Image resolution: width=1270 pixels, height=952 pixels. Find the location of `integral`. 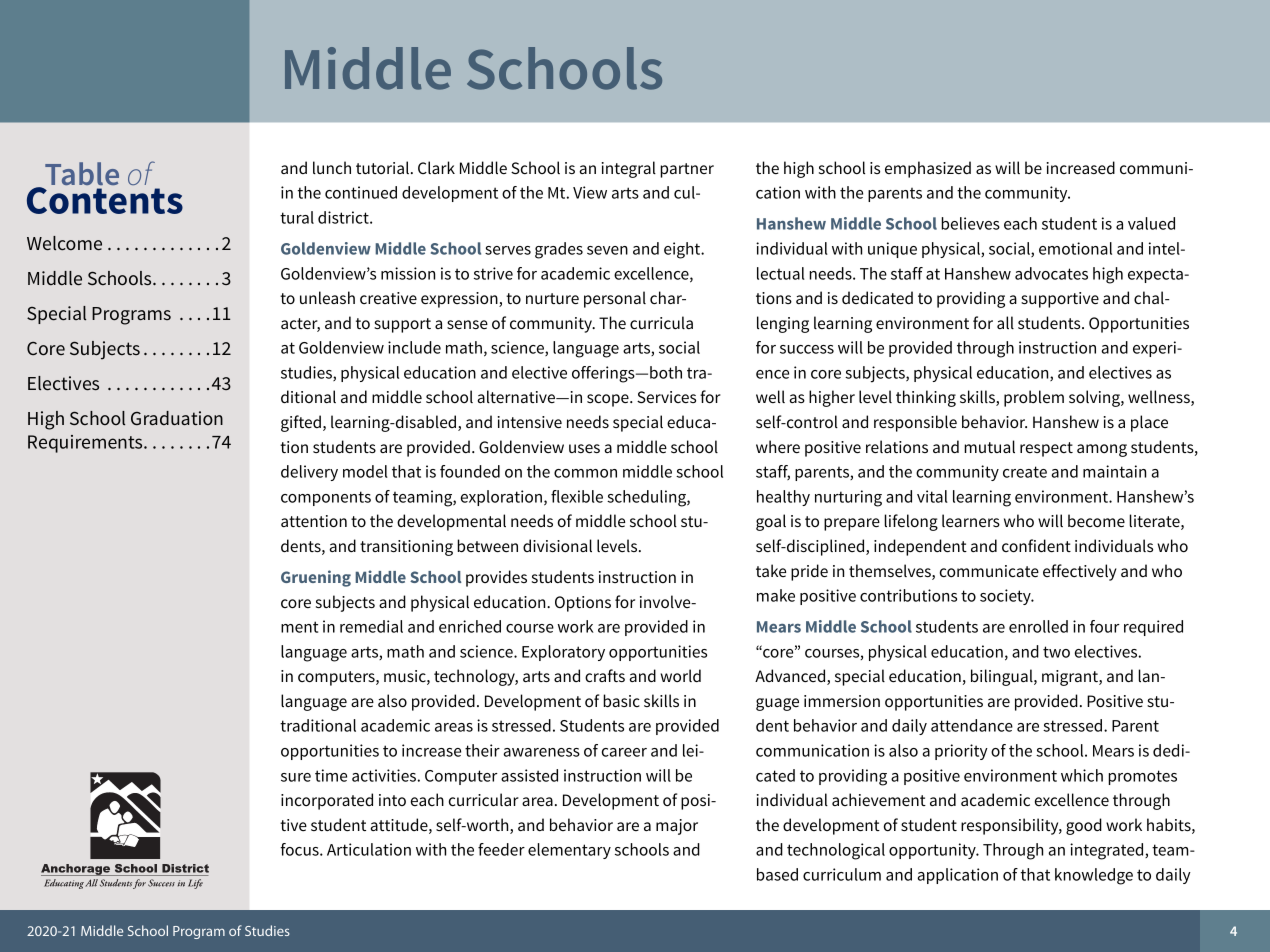

integral is located at coordinates (629, 169).
